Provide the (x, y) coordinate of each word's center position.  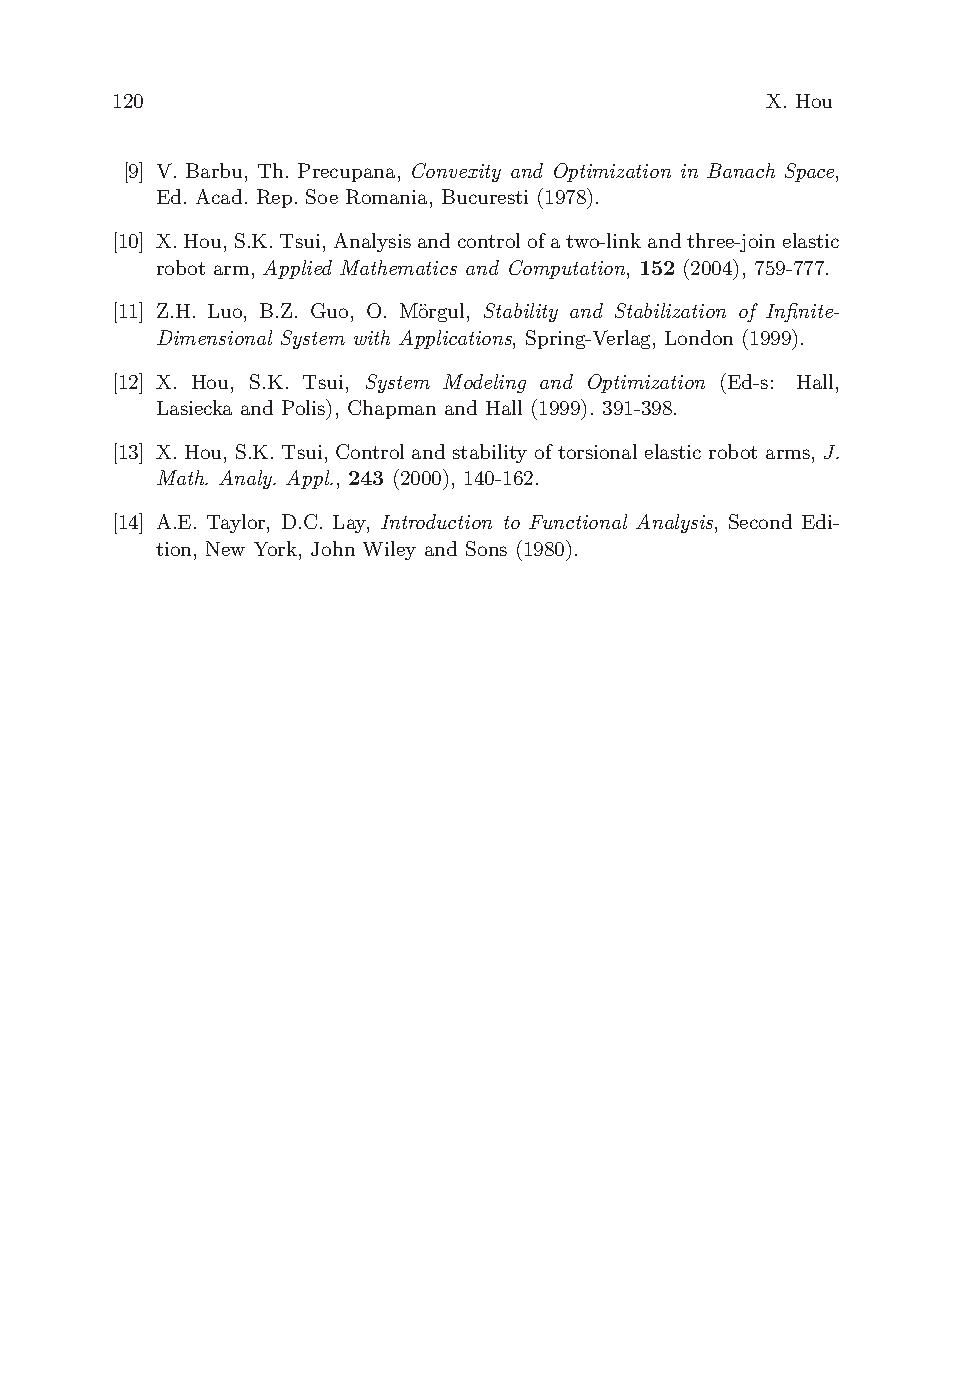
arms (788, 454)
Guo (329, 310)
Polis (305, 407)
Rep (274, 198)
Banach (741, 170)
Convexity (456, 172)
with (372, 337)
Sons (486, 548)
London (699, 337)
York (277, 548)
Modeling (484, 383)
